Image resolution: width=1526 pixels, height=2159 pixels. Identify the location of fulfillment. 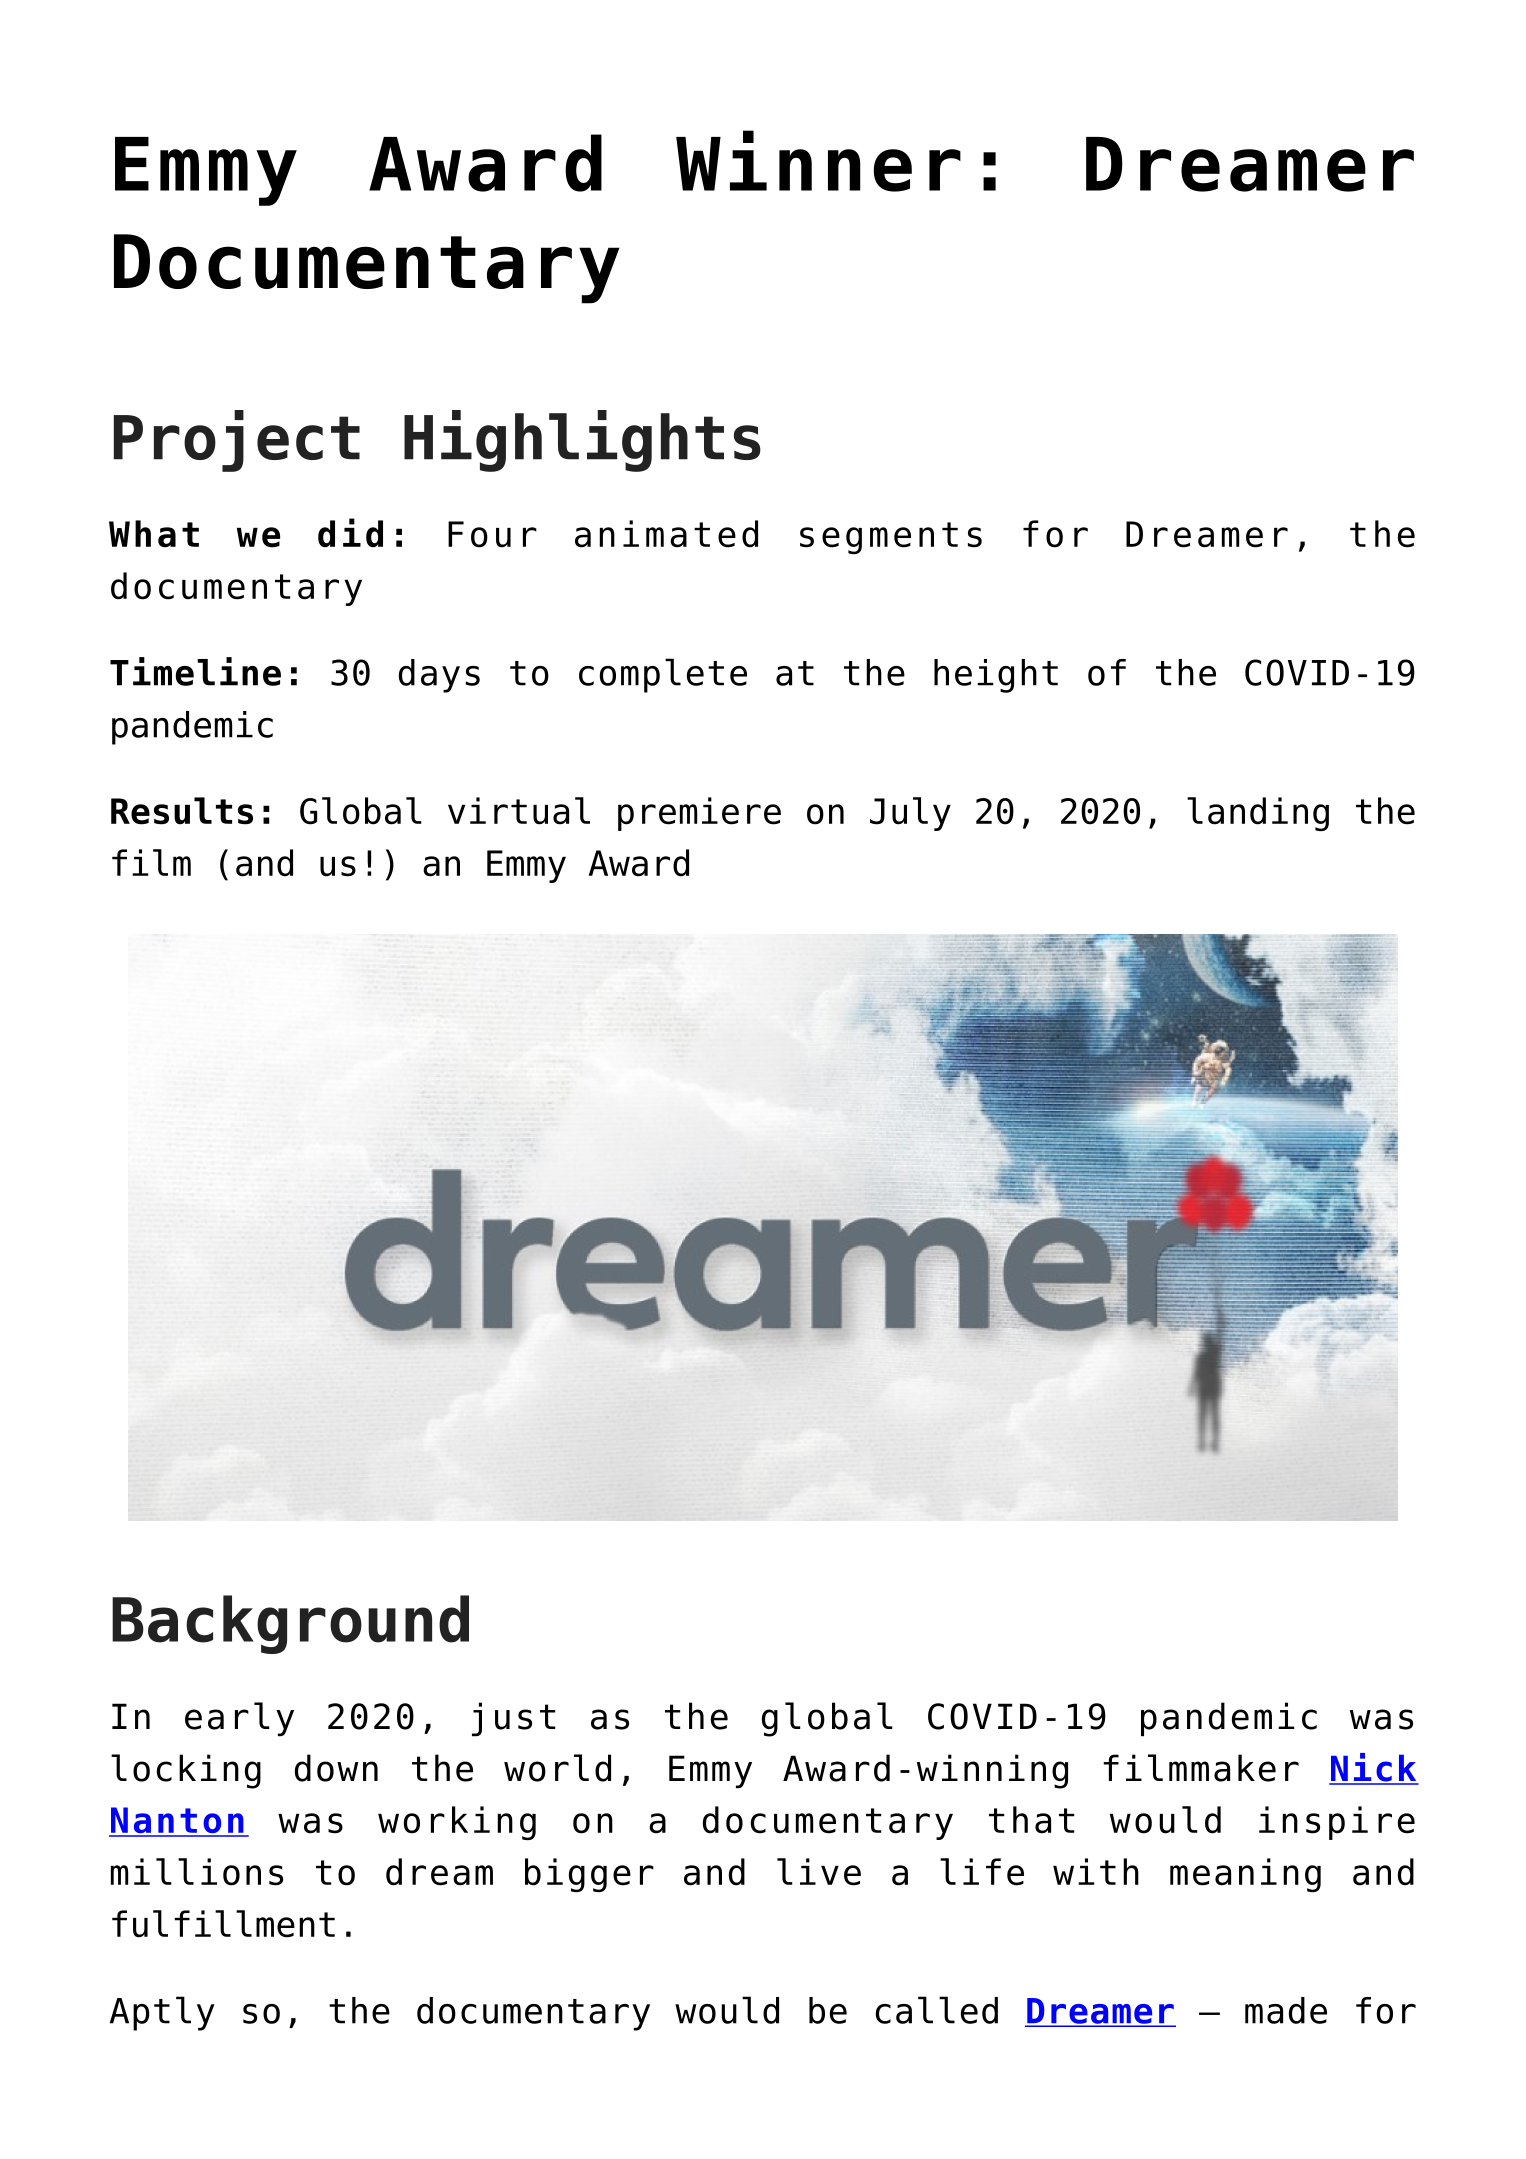
(223, 1924).
